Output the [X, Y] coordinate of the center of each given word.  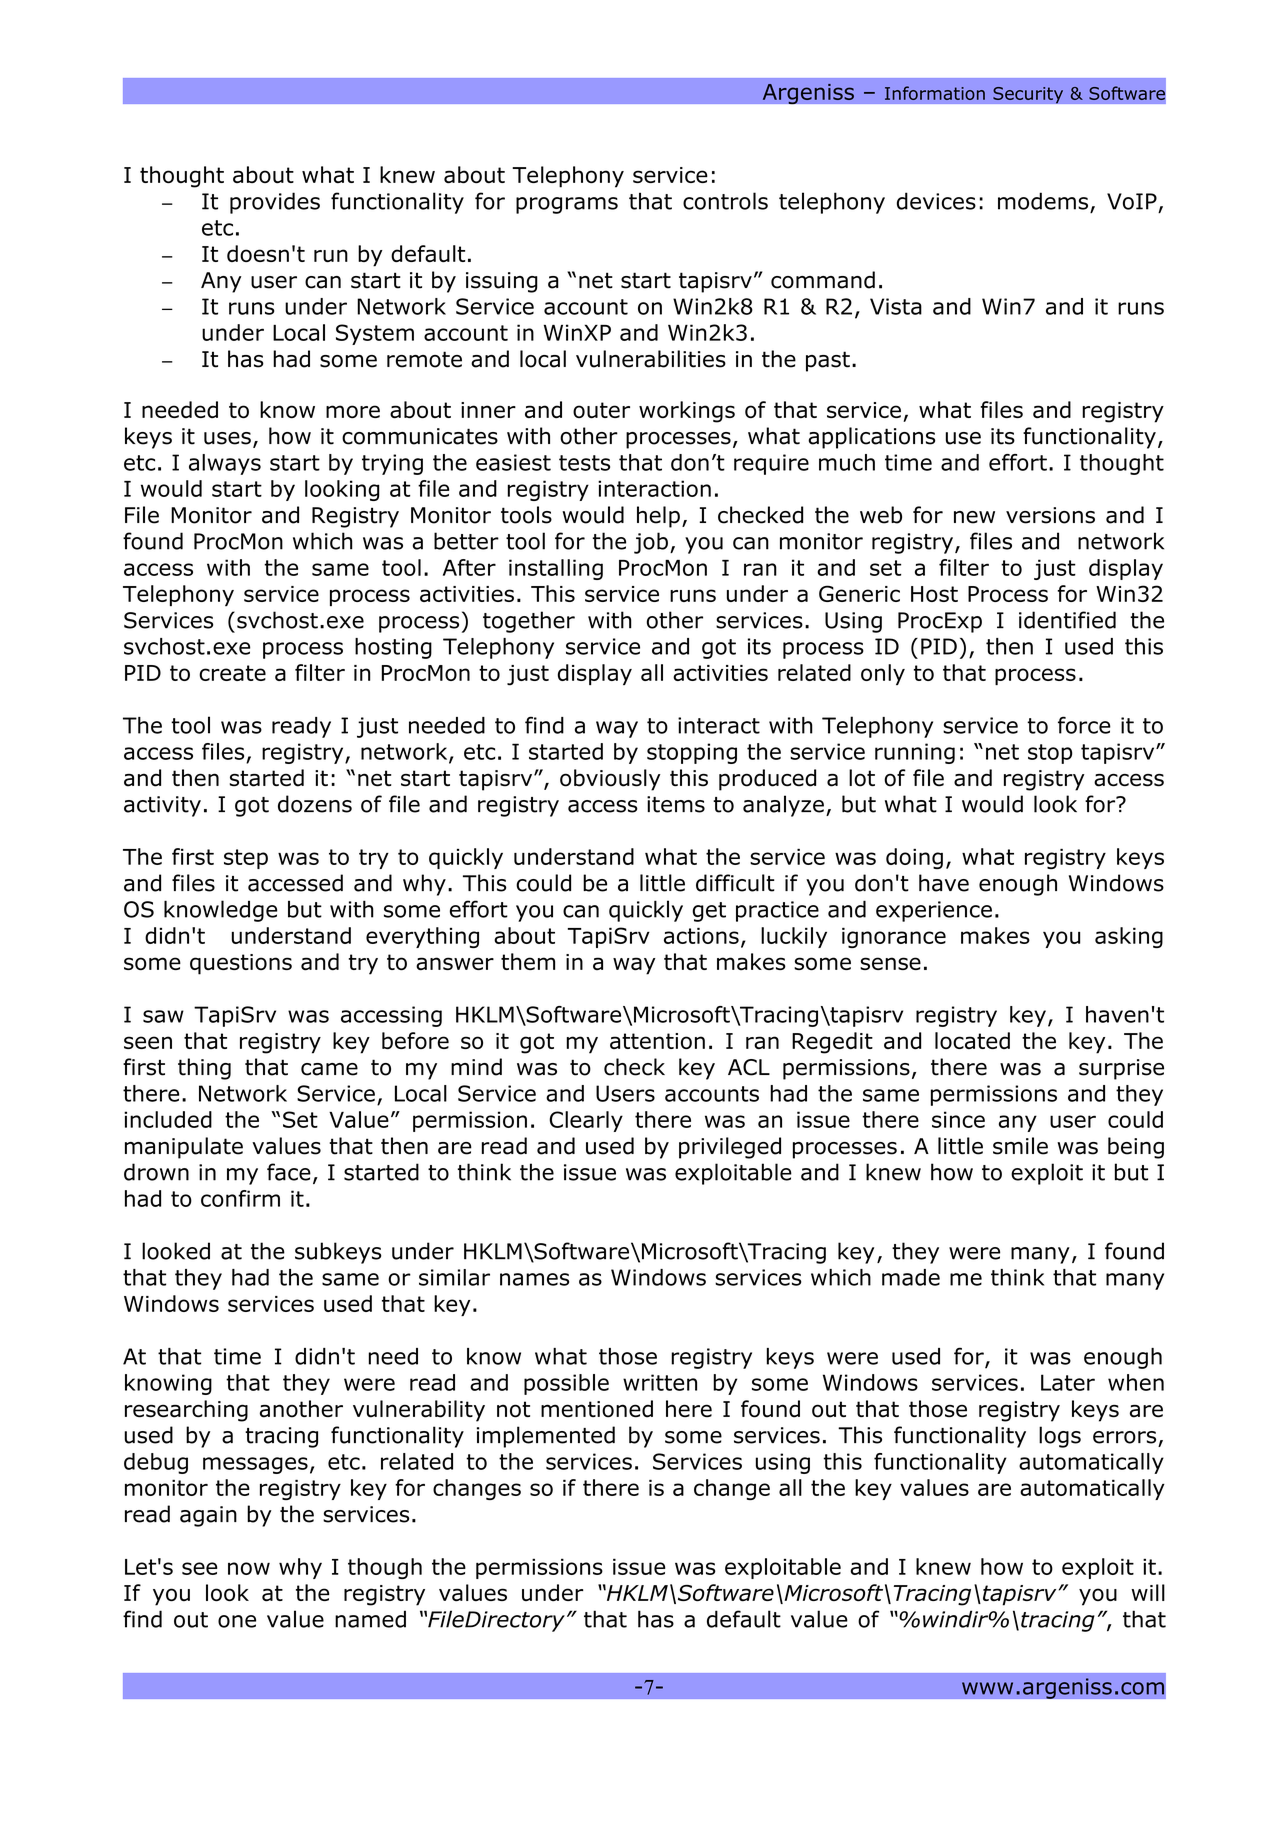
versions [1050, 515]
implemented [546, 1437]
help [658, 517]
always [225, 464]
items [676, 804]
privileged [730, 1148]
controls [725, 201]
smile [1020, 1146]
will [1148, 1592]
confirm [240, 1198]
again [208, 1516]
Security [1028, 95]
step [246, 859]
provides [275, 203]
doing [914, 858]
